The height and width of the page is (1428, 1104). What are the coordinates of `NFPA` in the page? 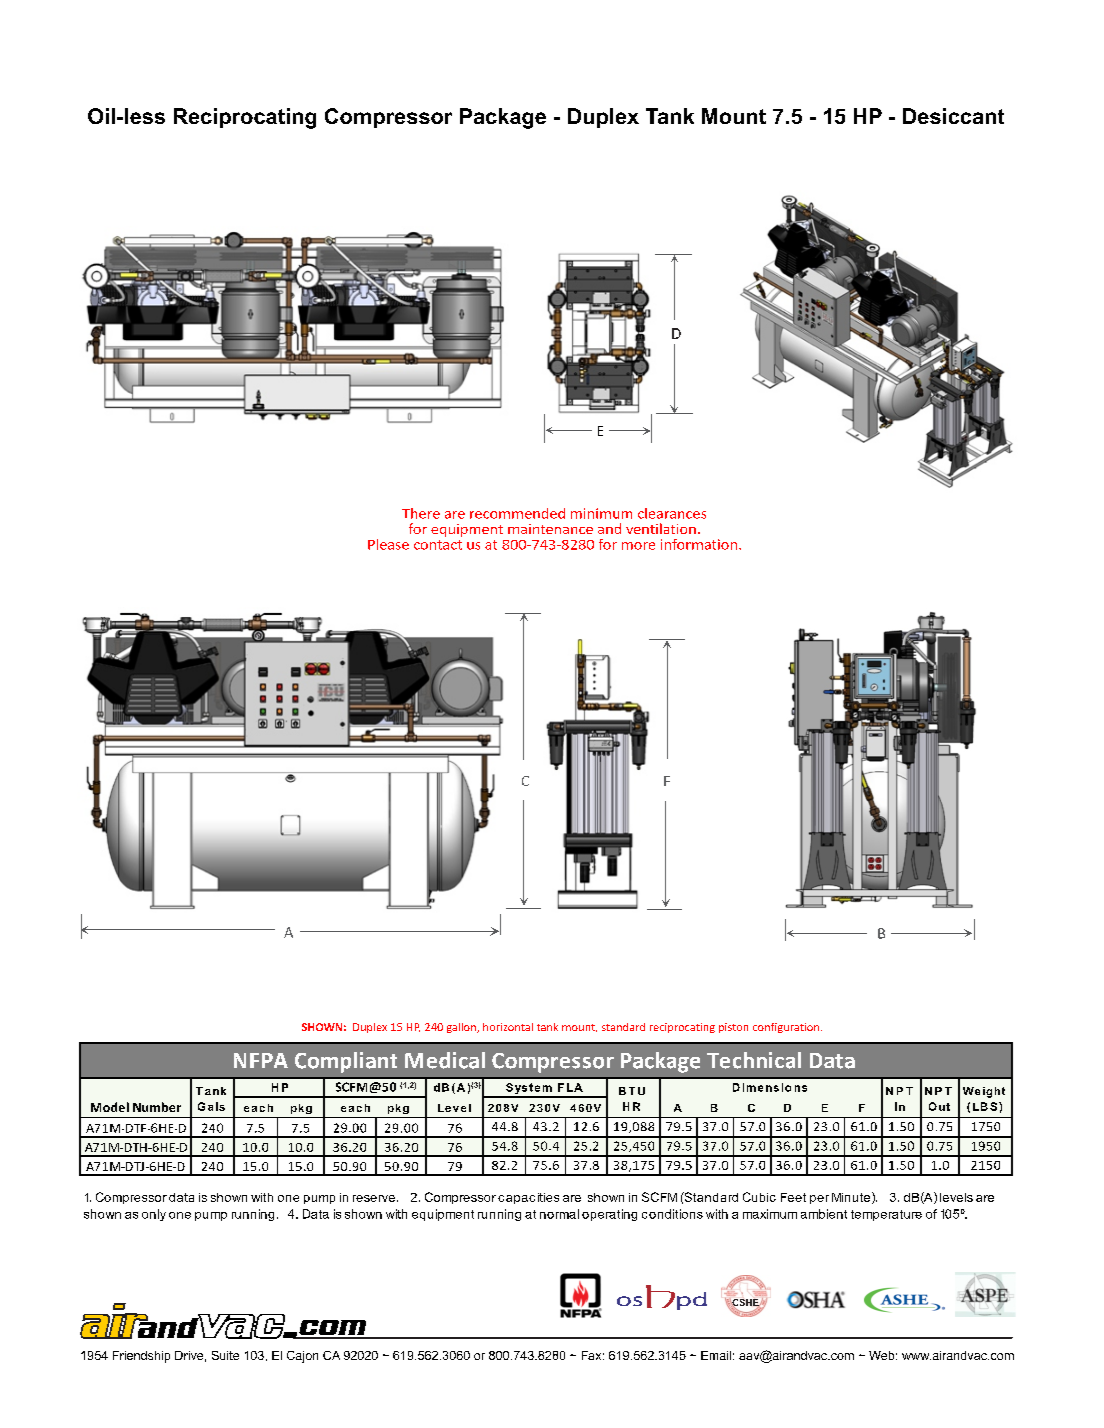 It's located at (261, 1060).
